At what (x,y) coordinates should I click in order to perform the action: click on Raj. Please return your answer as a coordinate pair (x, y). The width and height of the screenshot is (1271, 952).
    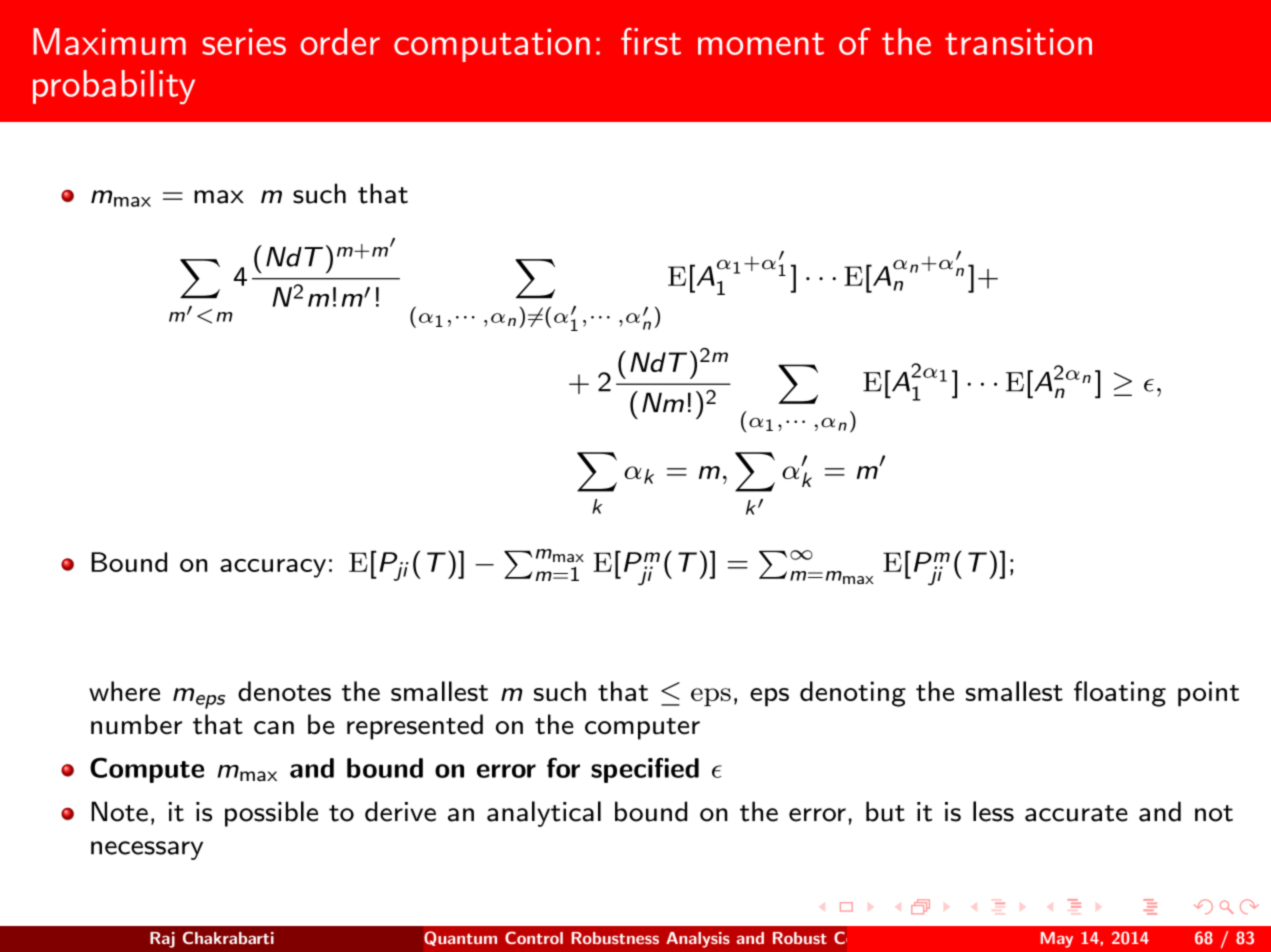
    Looking at the image, I should click on (162, 940).
